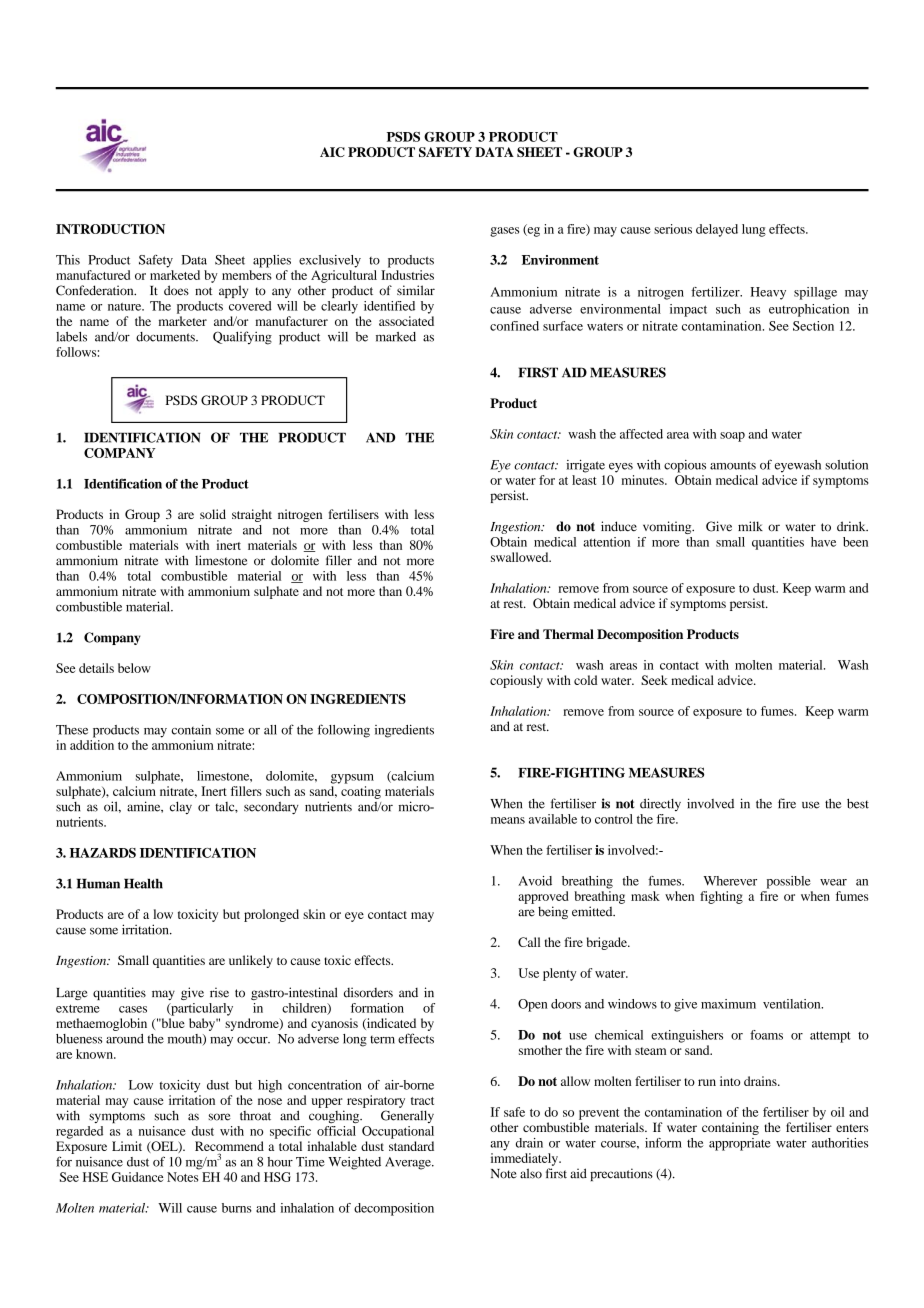 The width and height of the page is (924, 1308). Describe the element at coordinates (606, 542) in the page. I see `attention` at that location.
